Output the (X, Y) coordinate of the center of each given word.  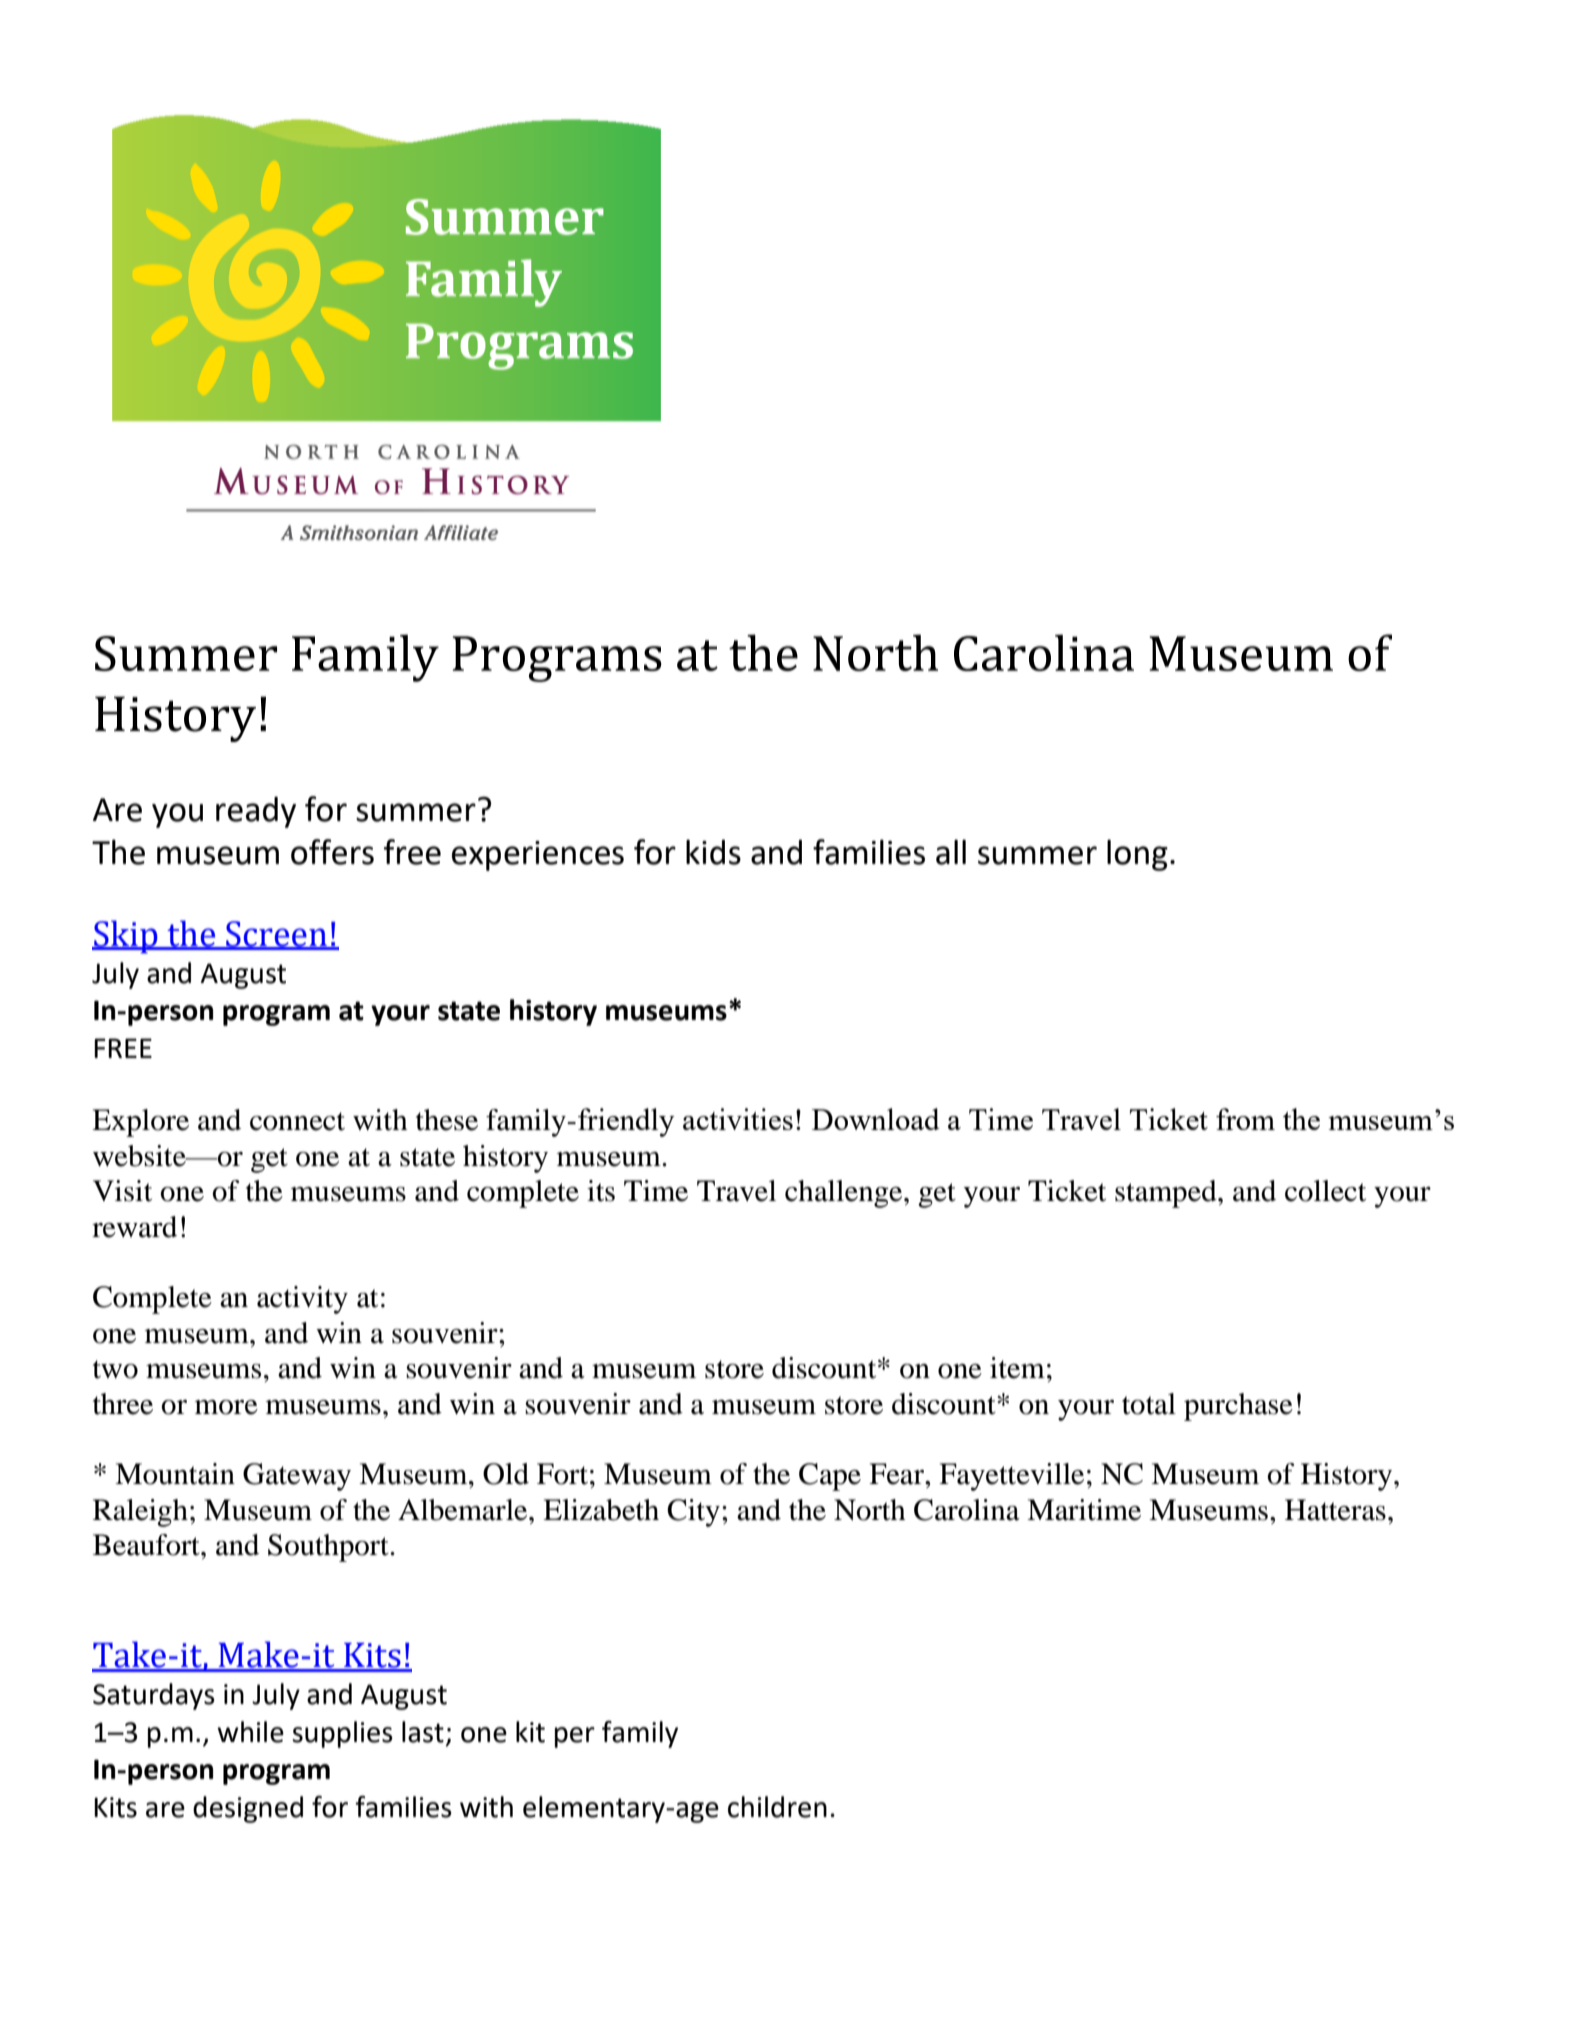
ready (256, 812)
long (1137, 855)
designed (248, 1809)
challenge (845, 1194)
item (1017, 1368)
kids (713, 852)
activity (302, 1300)
